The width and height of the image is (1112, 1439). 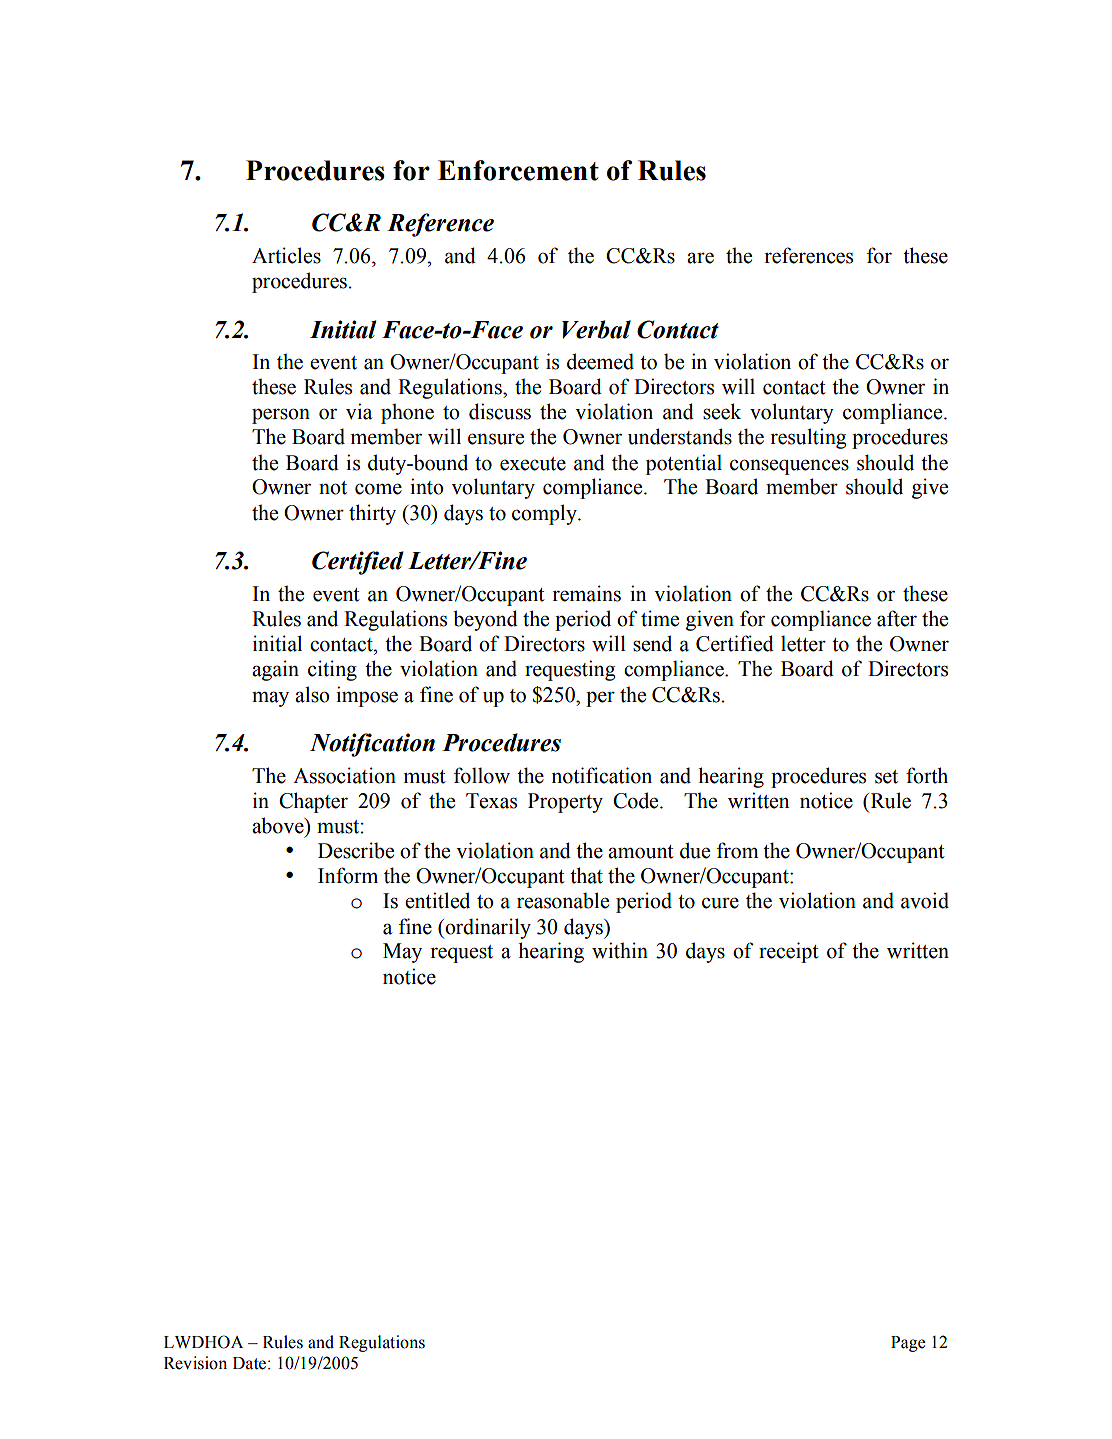 I want to click on remains, so click(x=587, y=593).
